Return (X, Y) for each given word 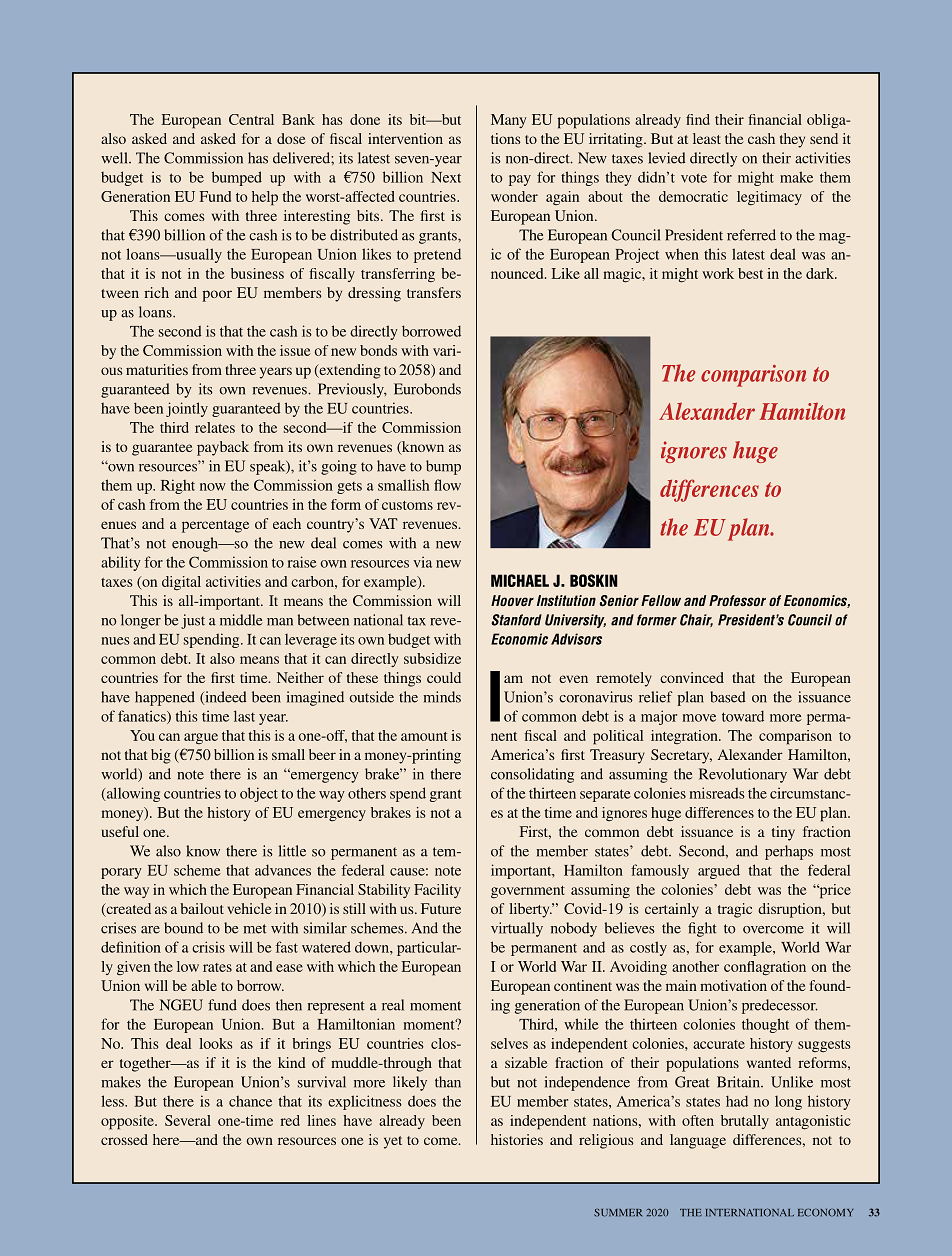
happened (165, 698)
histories (517, 1139)
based (728, 697)
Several (188, 1120)
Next (446, 177)
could (444, 677)
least (707, 138)
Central (251, 119)
